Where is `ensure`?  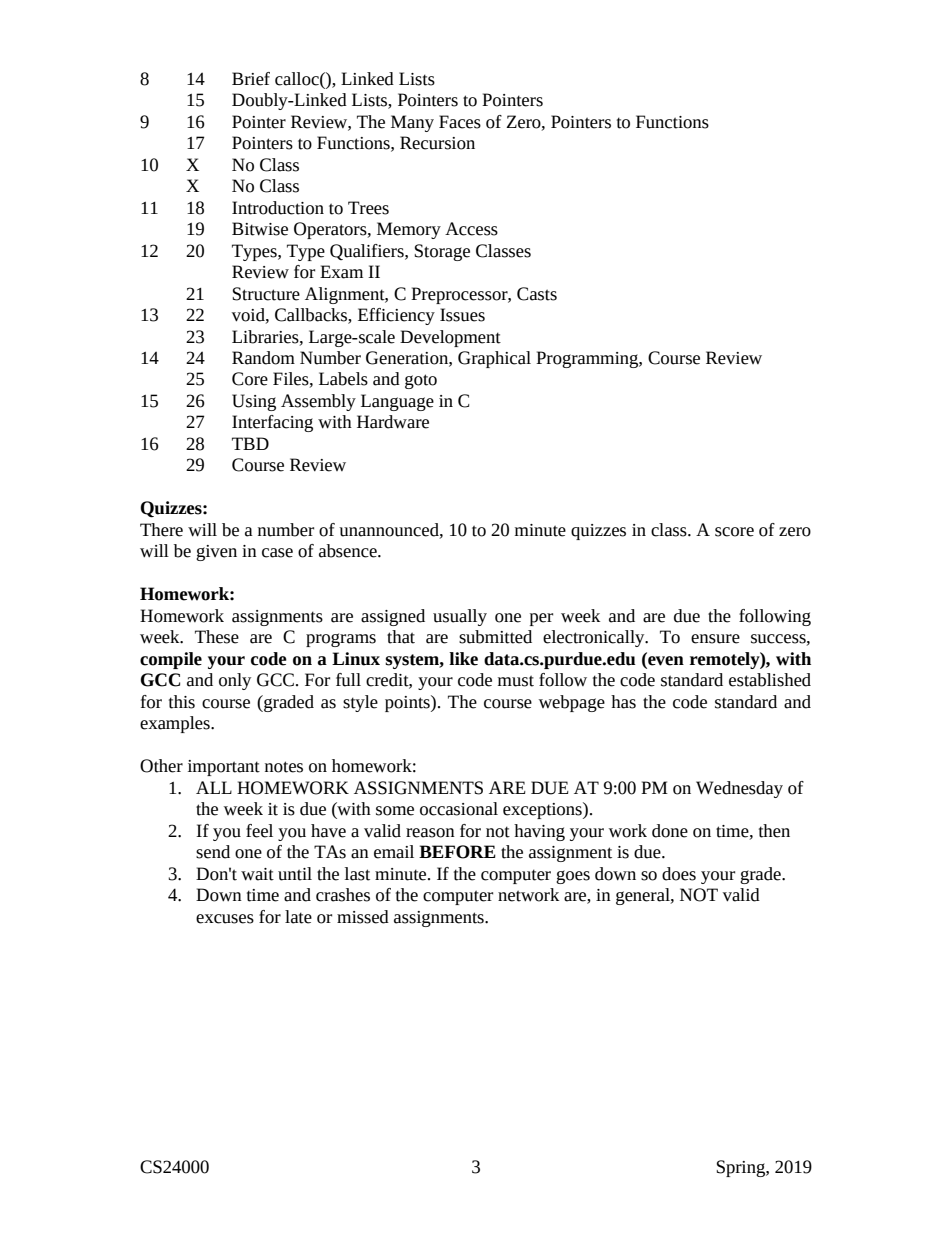
ensure is located at coordinates (715, 639).
